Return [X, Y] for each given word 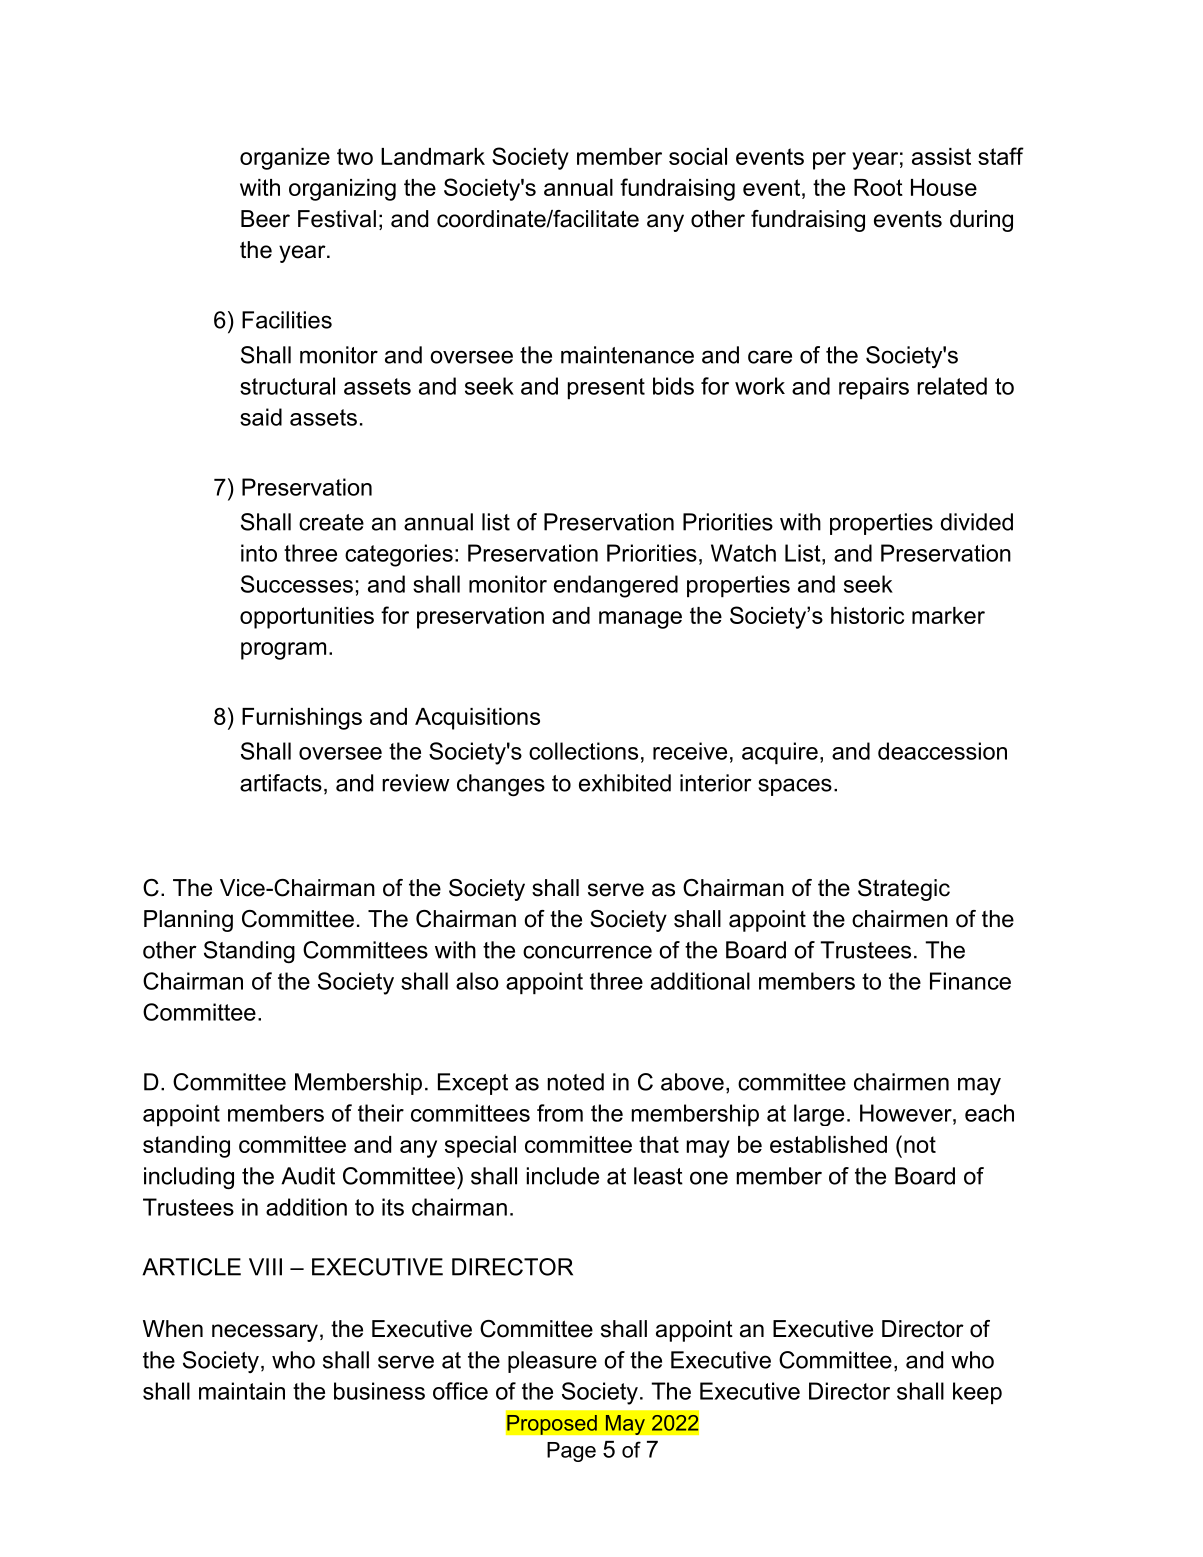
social [698, 156]
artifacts [281, 783]
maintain [242, 1391]
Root [878, 187]
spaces [795, 787]
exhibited [625, 783]
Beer [265, 219]
